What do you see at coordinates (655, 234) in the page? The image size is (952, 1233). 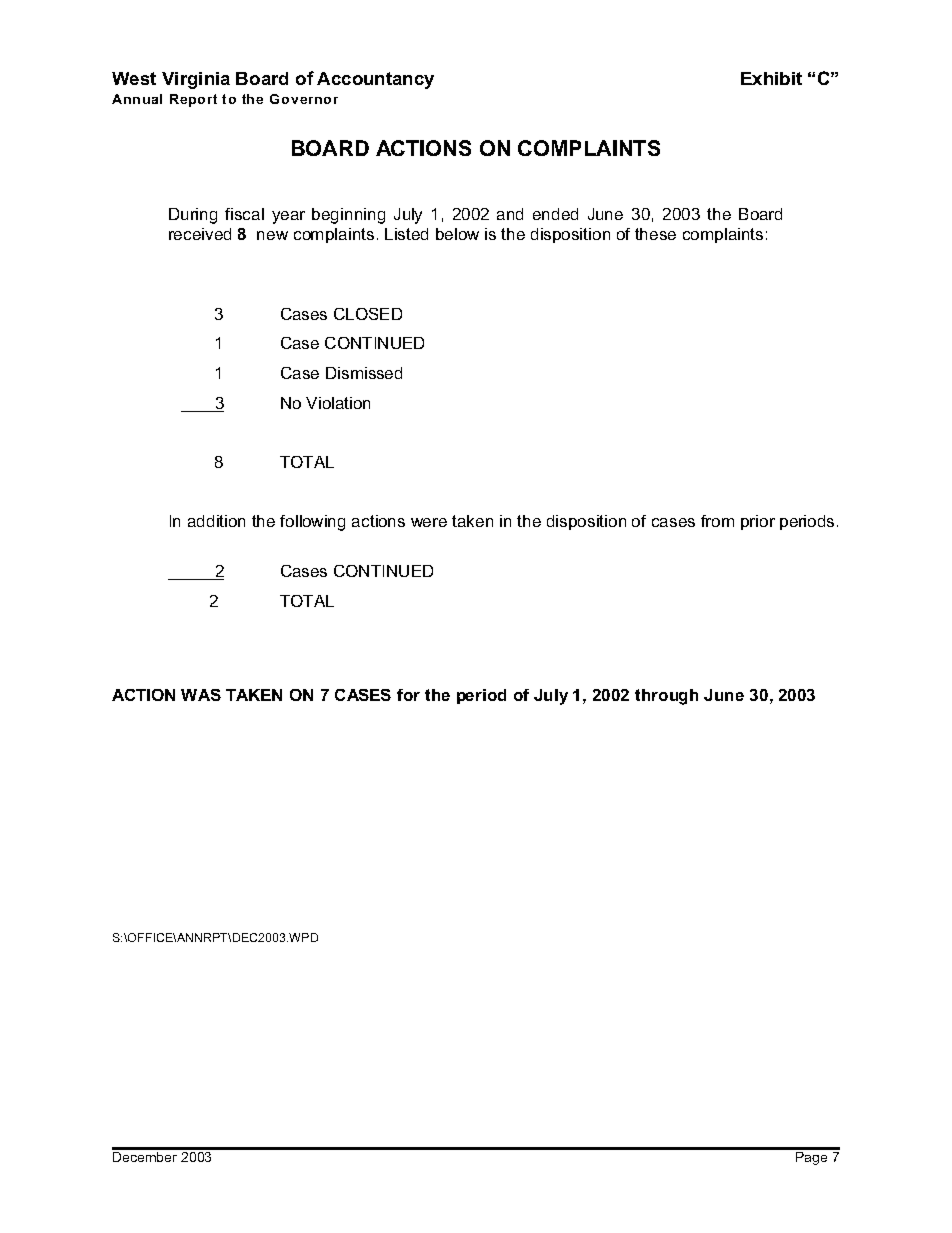 I see `these` at bounding box center [655, 234].
